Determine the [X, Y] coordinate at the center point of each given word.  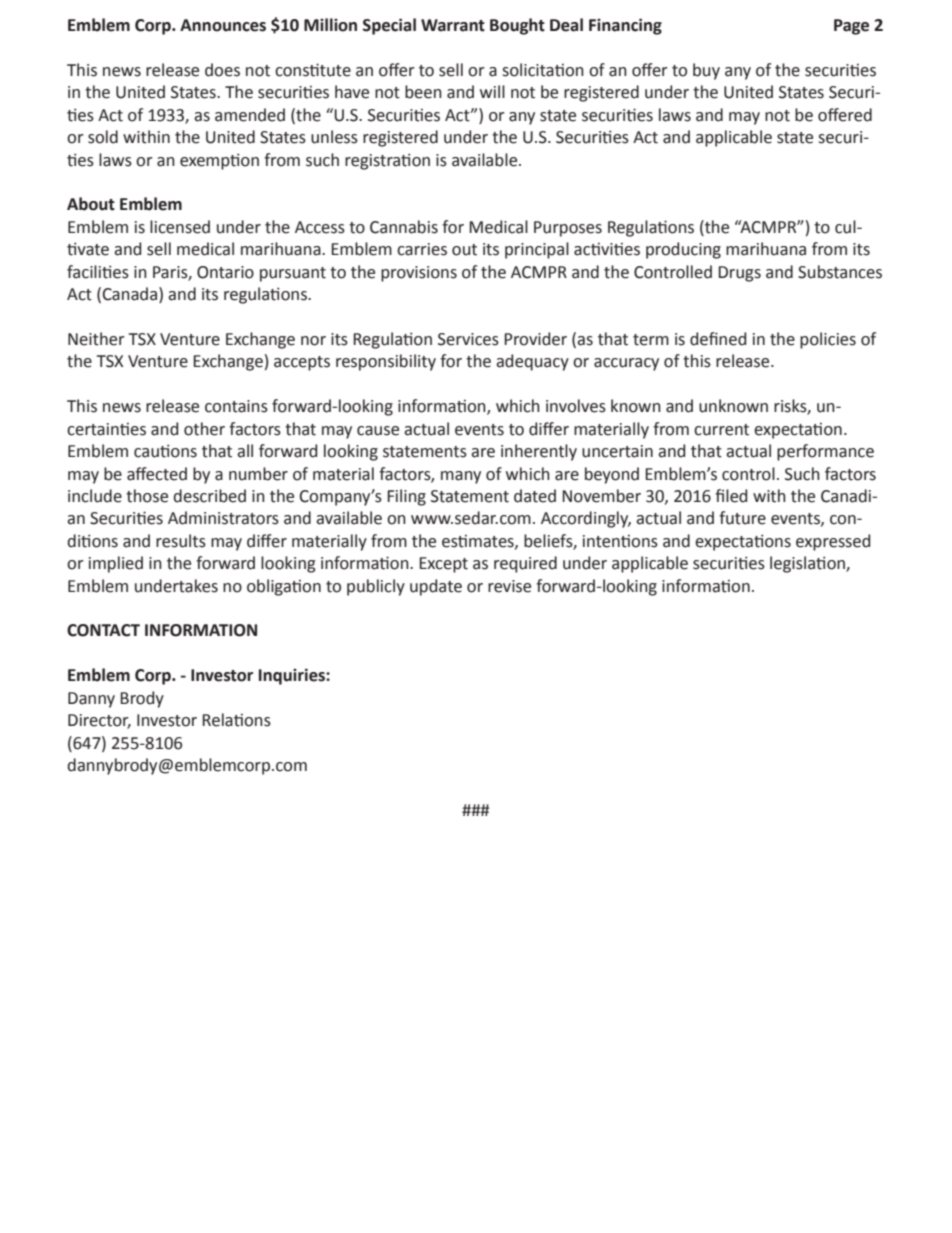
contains [236, 406]
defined [718, 339]
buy [706, 71]
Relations [236, 720]
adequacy [532, 362]
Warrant [453, 25]
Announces [223, 25]
